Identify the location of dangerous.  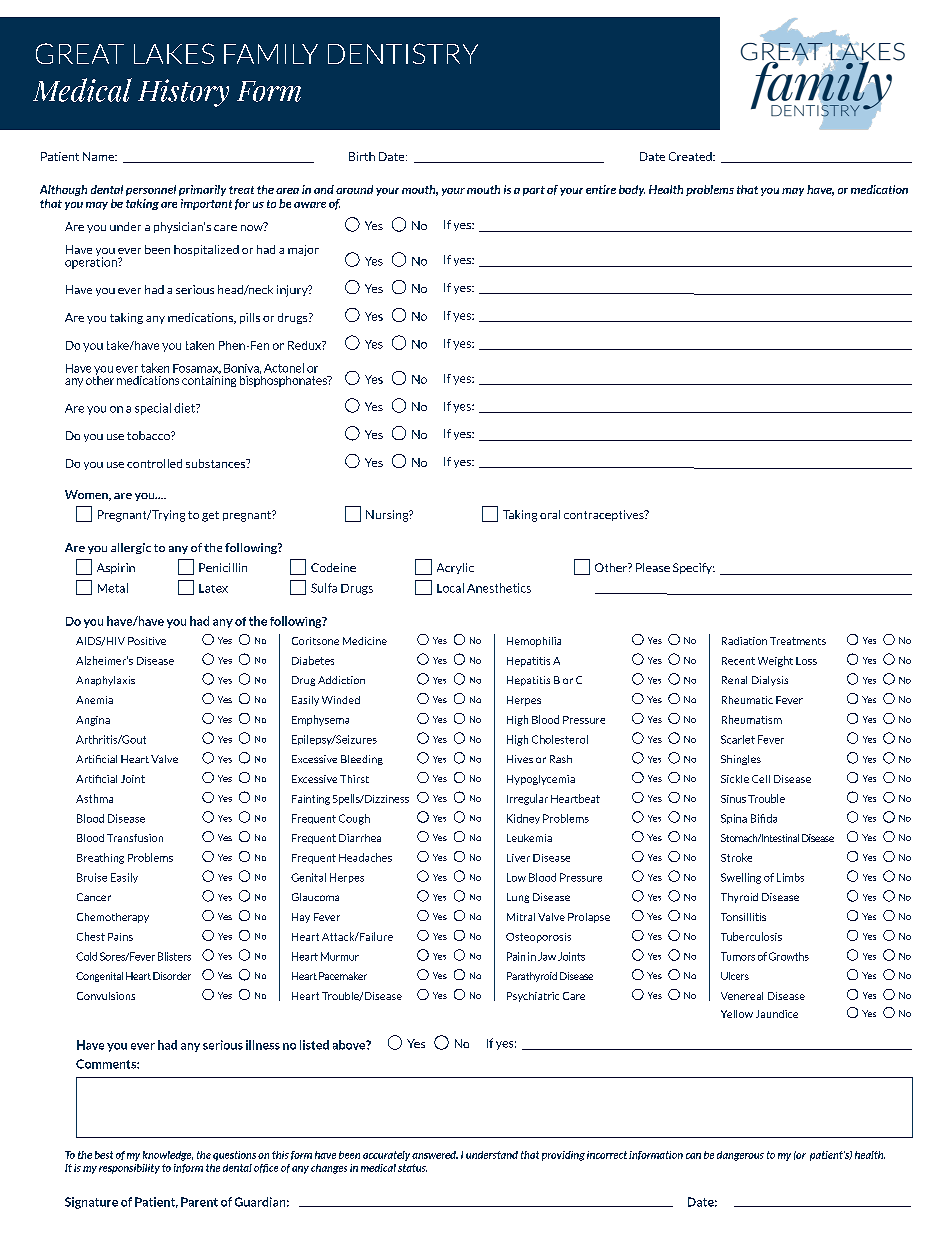
(740, 1156).
